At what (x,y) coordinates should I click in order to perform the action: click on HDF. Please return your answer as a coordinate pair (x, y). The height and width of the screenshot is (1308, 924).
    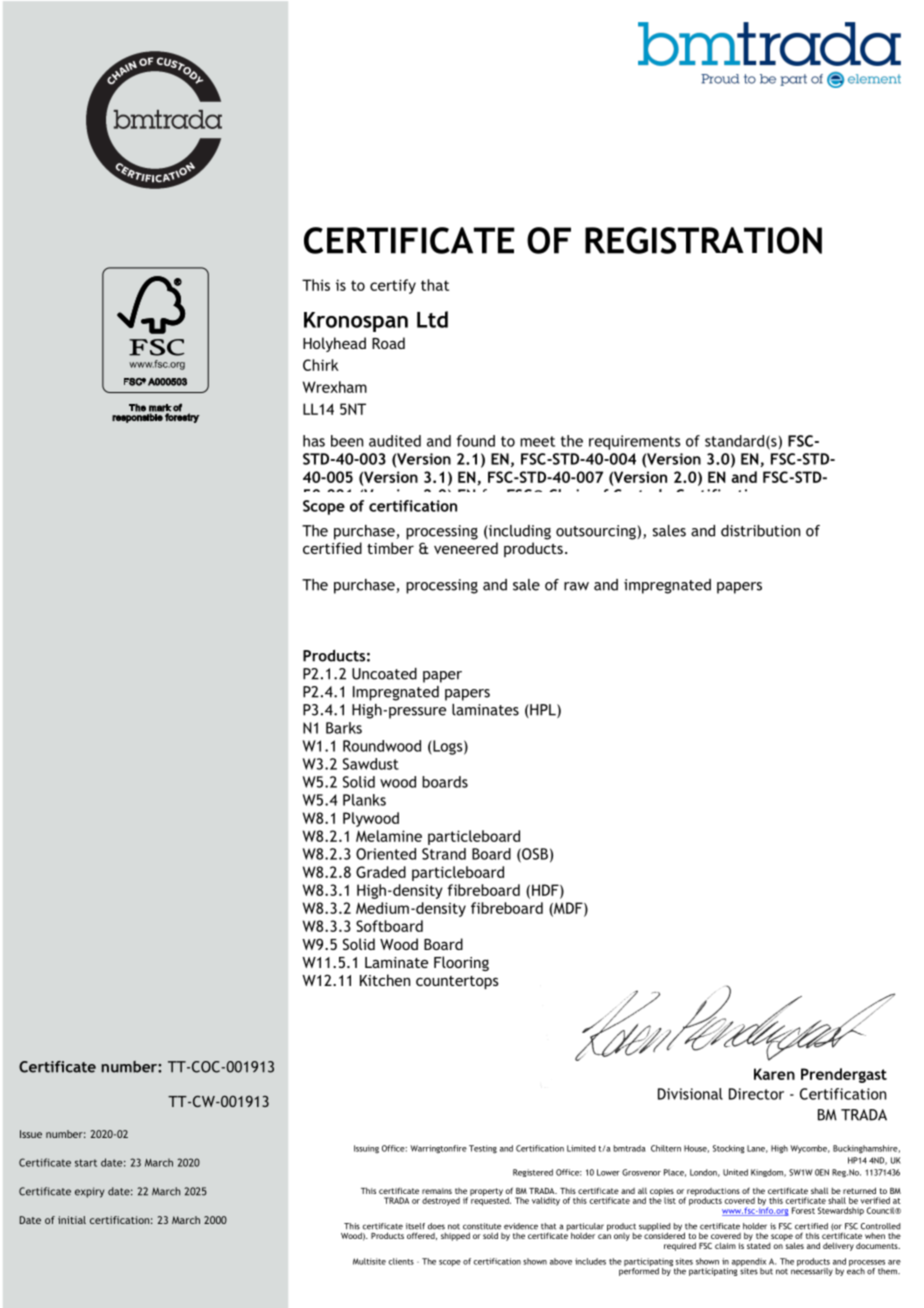
    Looking at the image, I should click on (546, 891).
